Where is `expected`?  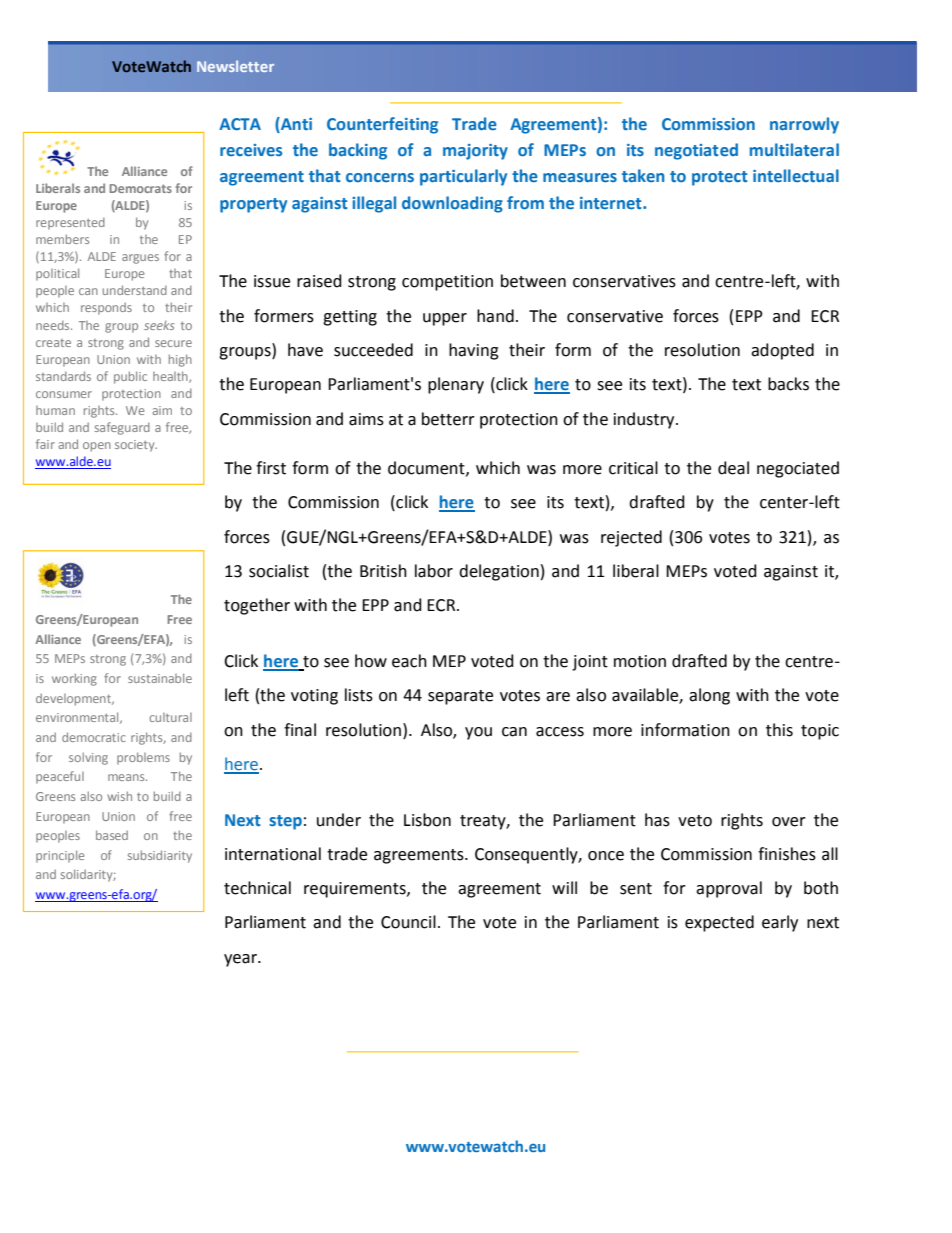
expected is located at coordinates (719, 923).
